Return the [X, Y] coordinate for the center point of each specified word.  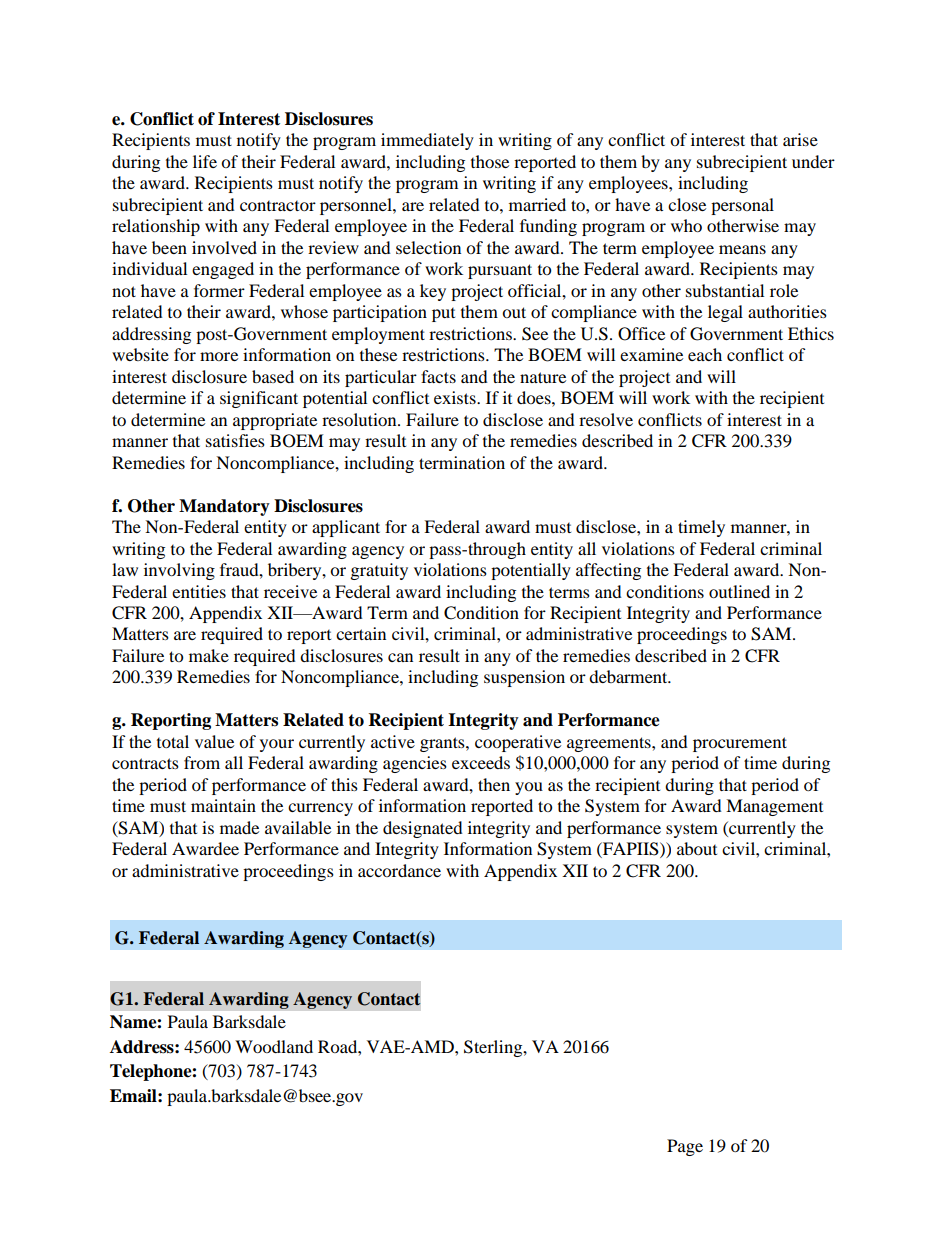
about [697, 848]
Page [685, 1147]
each [705, 354]
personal [742, 206]
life [205, 161]
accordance [399, 870]
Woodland [274, 1046]
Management [774, 807]
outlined [739, 591]
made [239, 827]
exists [456, 397]
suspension [524, 678]
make [209, 655]
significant [259, 399]
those [490, 161]
